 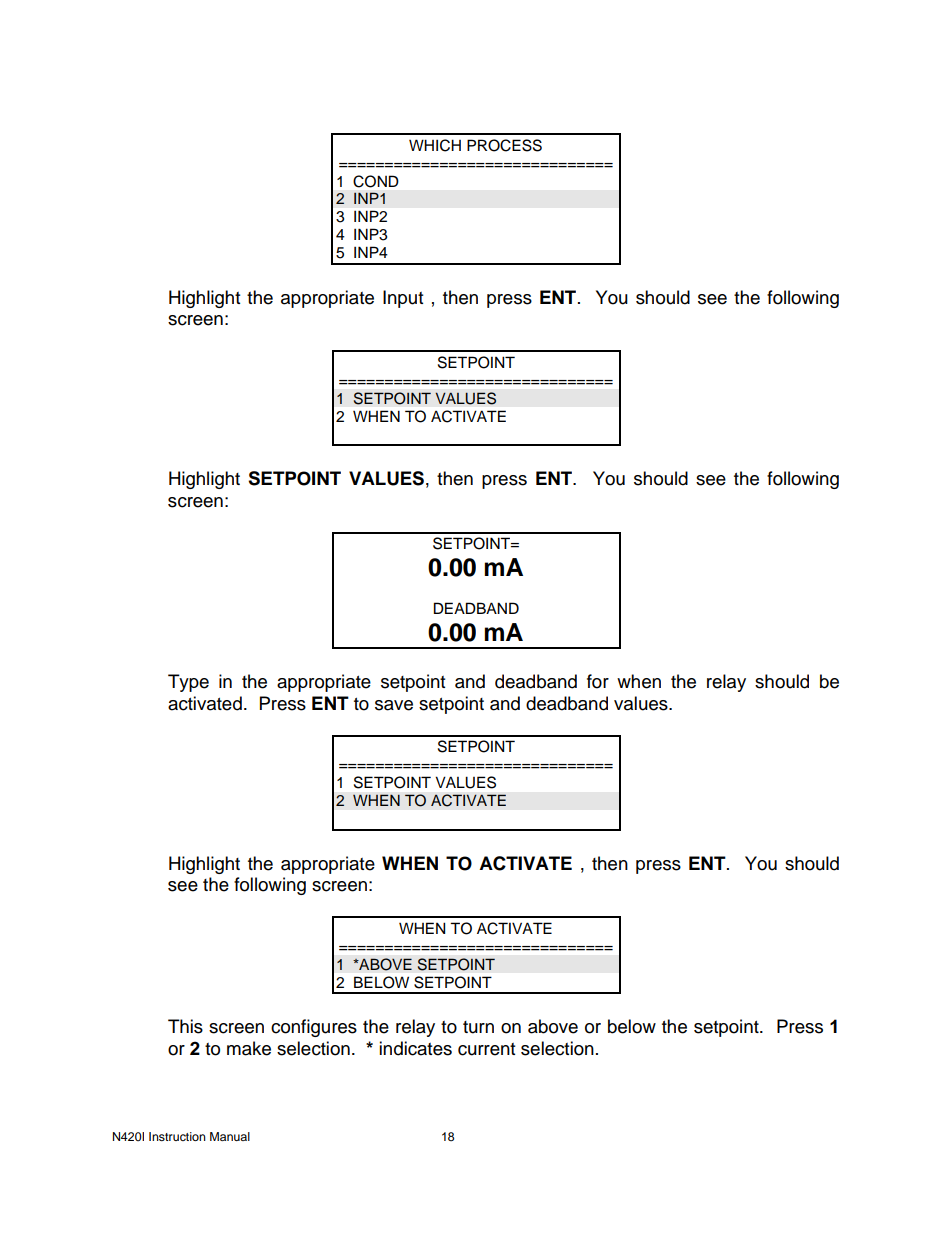 I want to click on for, so click(x=598, y=681).
